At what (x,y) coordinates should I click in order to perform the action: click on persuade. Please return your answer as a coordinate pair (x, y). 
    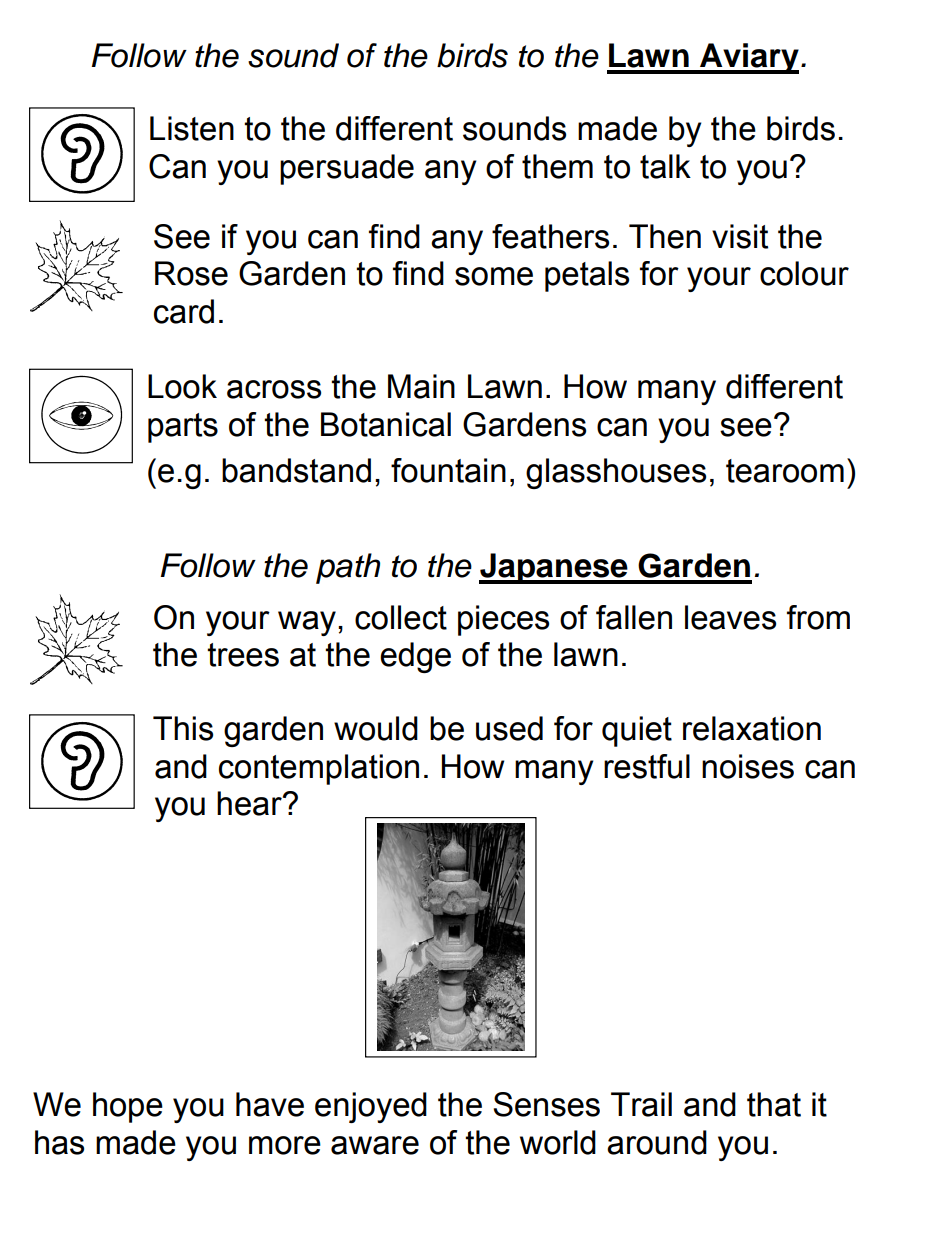
    Looking at the image, I should click on (347, 169).
